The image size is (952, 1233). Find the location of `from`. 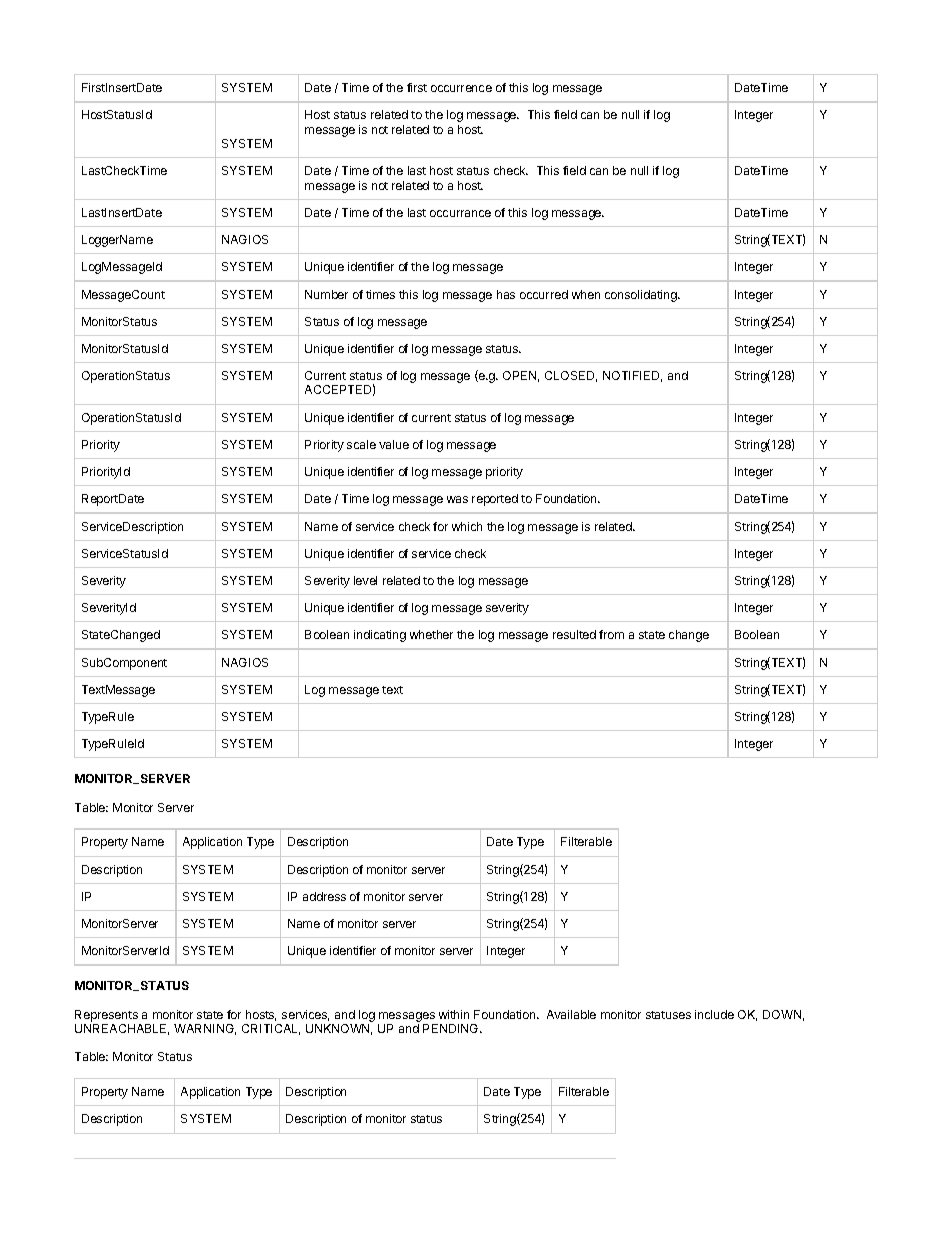

from is located at coordinates (611, 634).
